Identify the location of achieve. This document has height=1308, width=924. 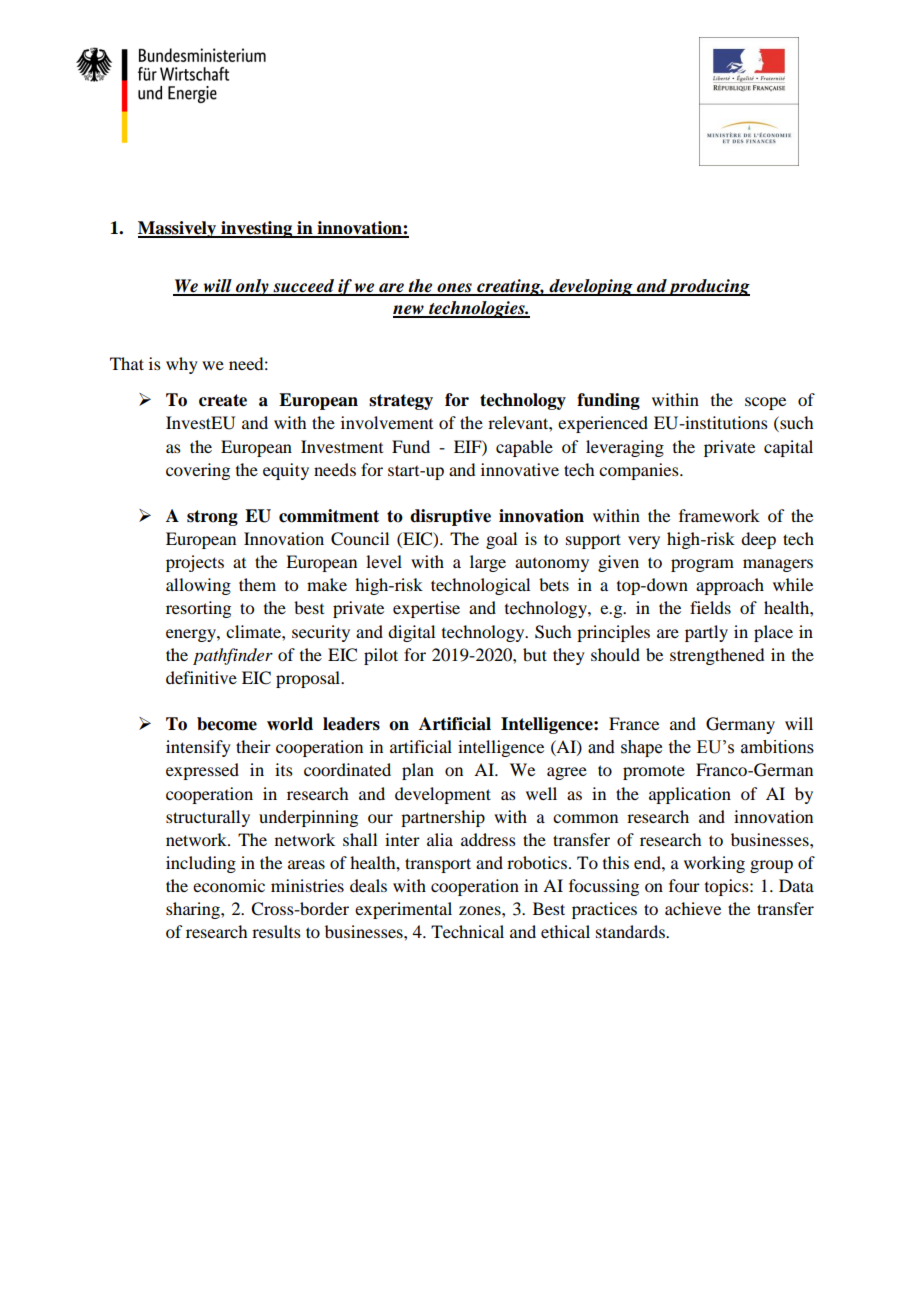
(693, 908).
